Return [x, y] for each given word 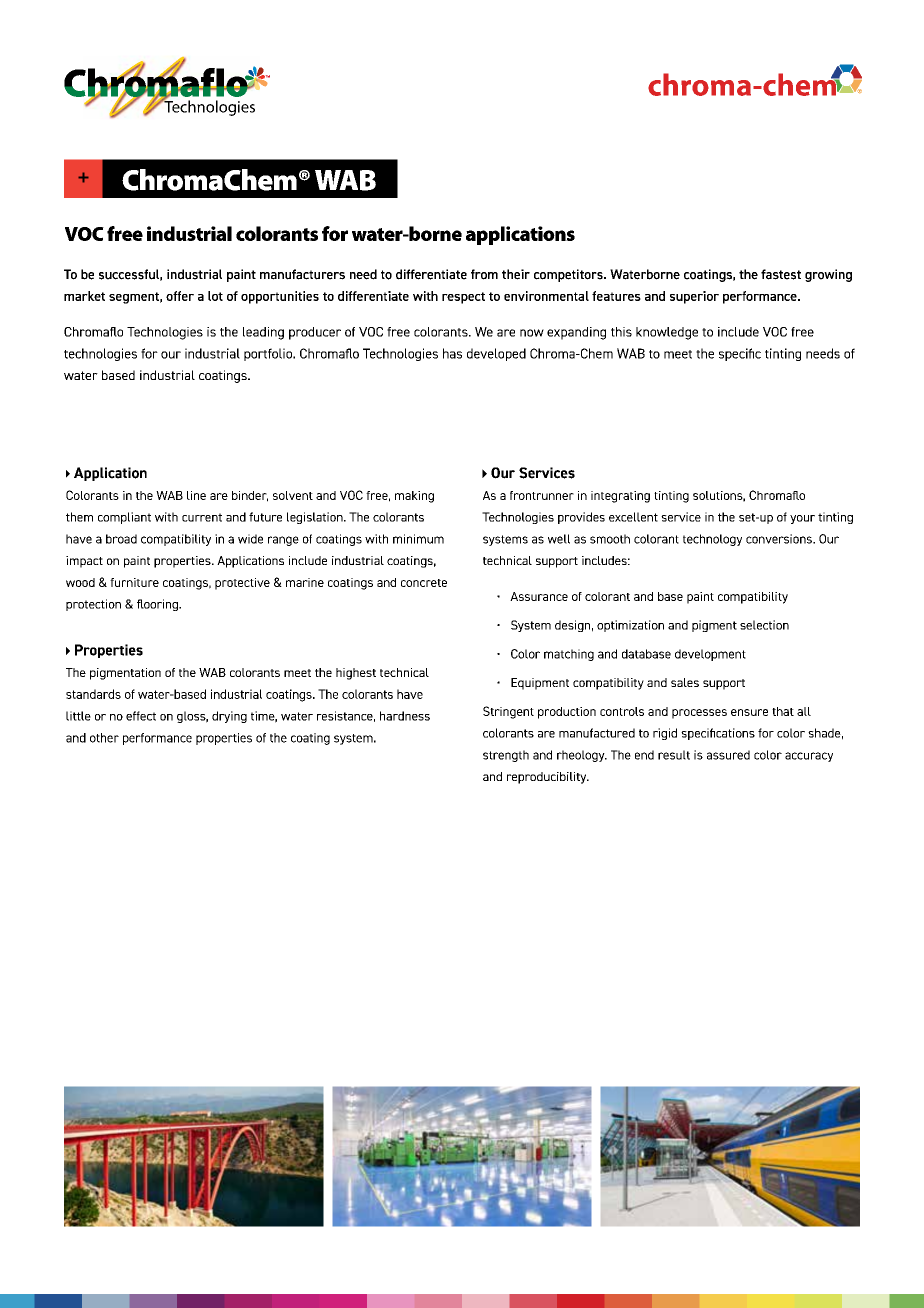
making [414, 497]
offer [180, 296]
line [196, 495]
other [104, 738]
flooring [159, 605]
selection [764, 625]
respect [463, 298]
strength [506, 756]
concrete [424, 583]
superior [694, 297]
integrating [620, 497]
